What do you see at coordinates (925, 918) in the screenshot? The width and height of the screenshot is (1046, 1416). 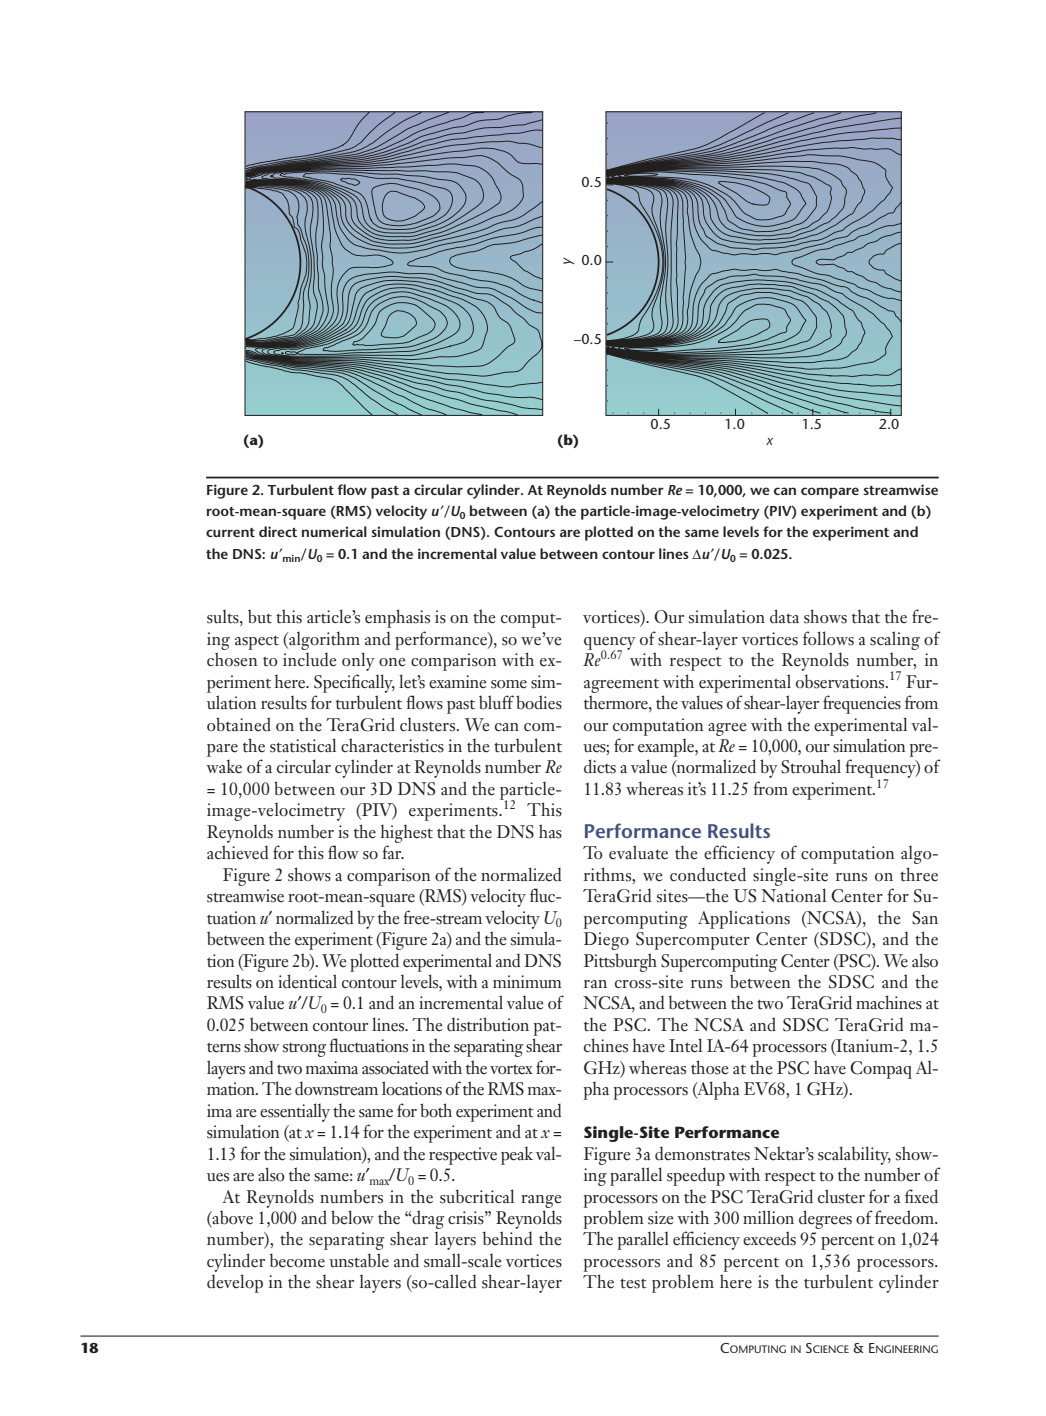 I see `San` at bounding box center [925, 918].
